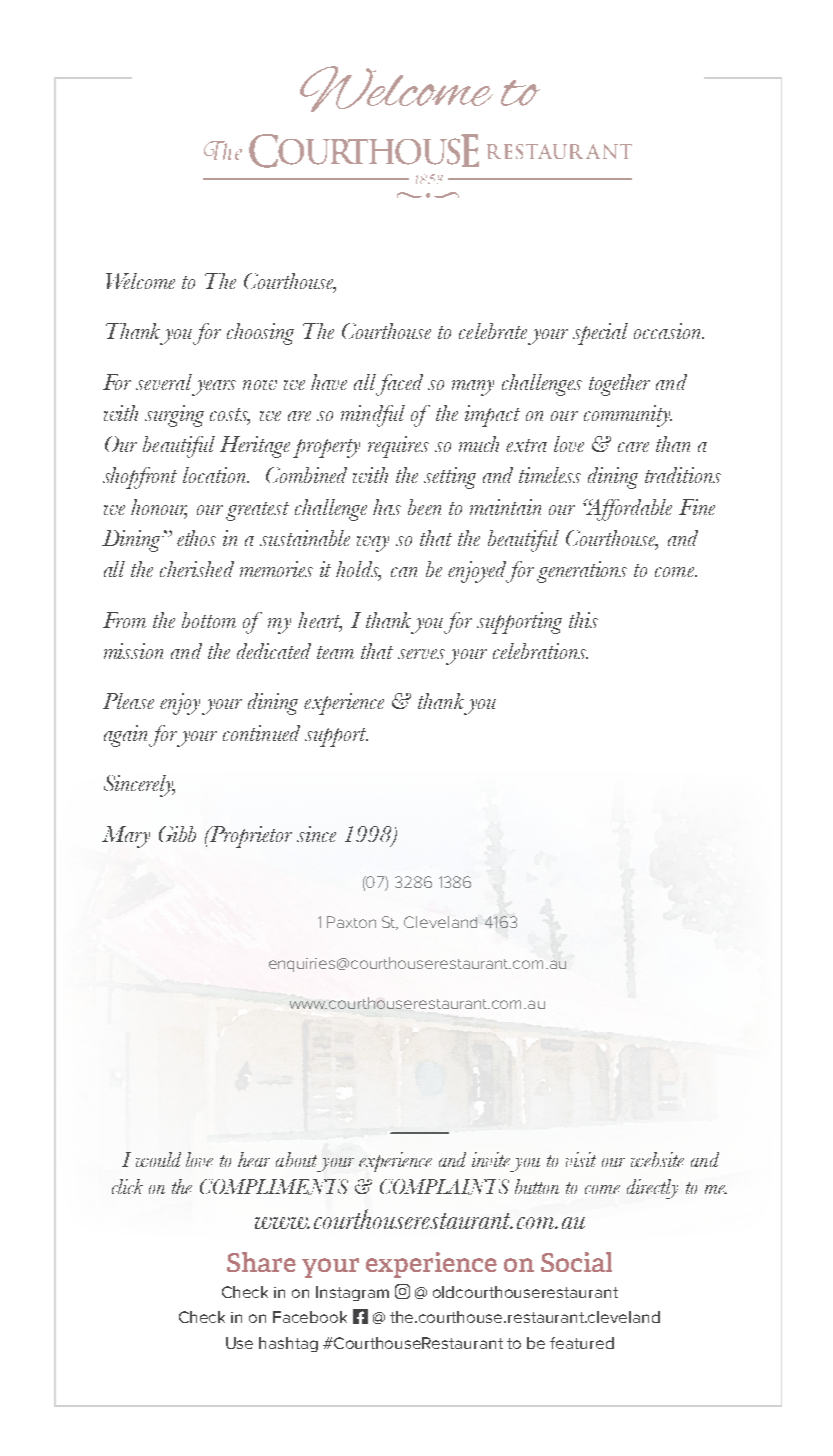 Image resolution: width=833 pixels, height=1456 pixels. What do you see at coordinates (404, 572) in the screenshot?
I see `can` at bounding box center [404, 572].
